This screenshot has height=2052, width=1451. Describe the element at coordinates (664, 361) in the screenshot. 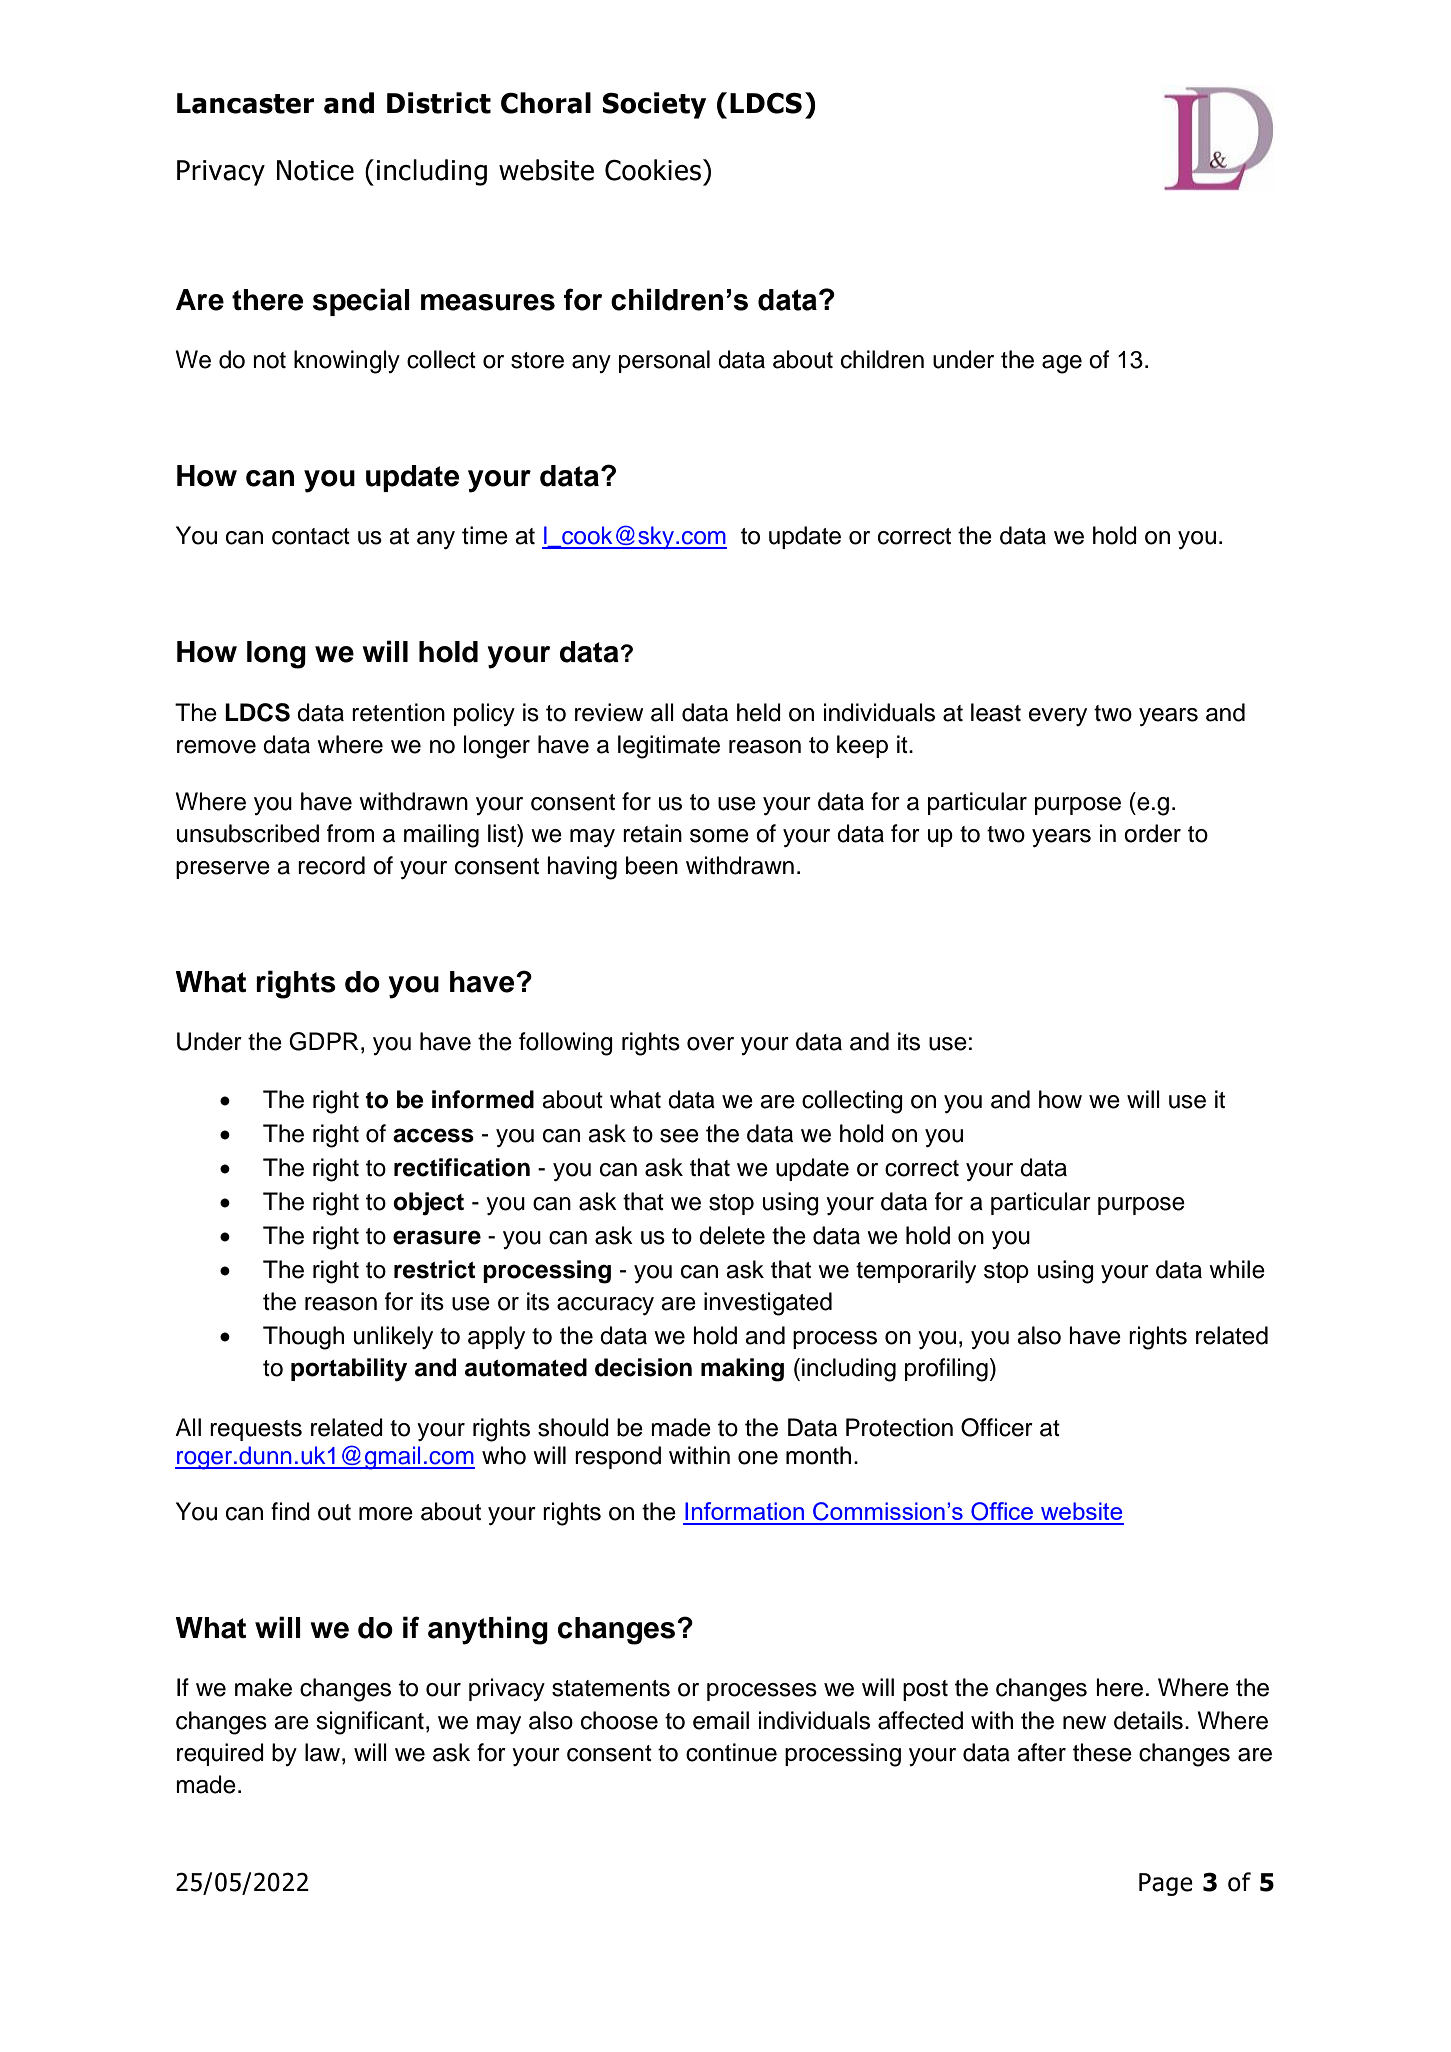

I see `personal` at that location.
